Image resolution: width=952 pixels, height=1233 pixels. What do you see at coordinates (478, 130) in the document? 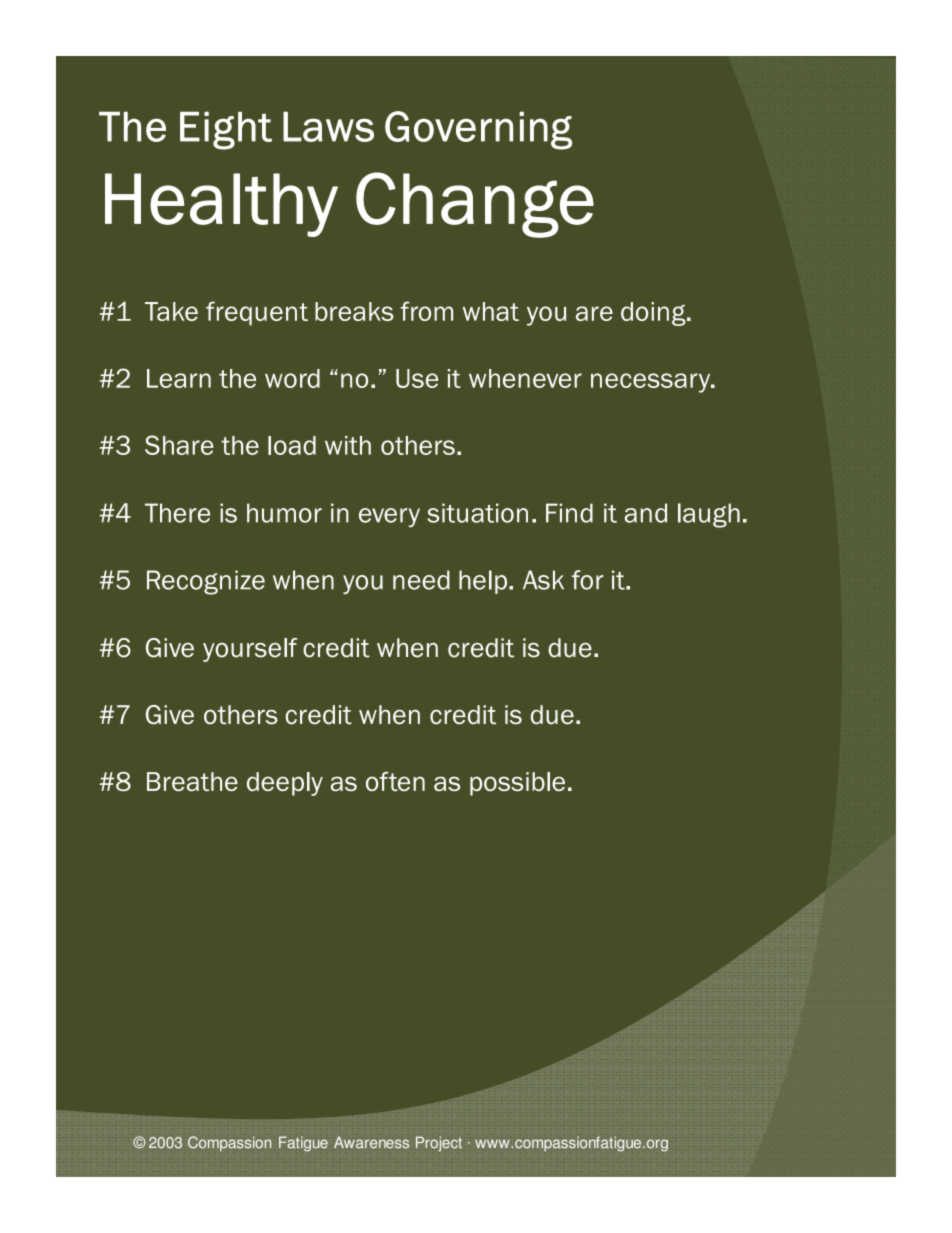
I see `Governing` at bounding box center [478, 130].
